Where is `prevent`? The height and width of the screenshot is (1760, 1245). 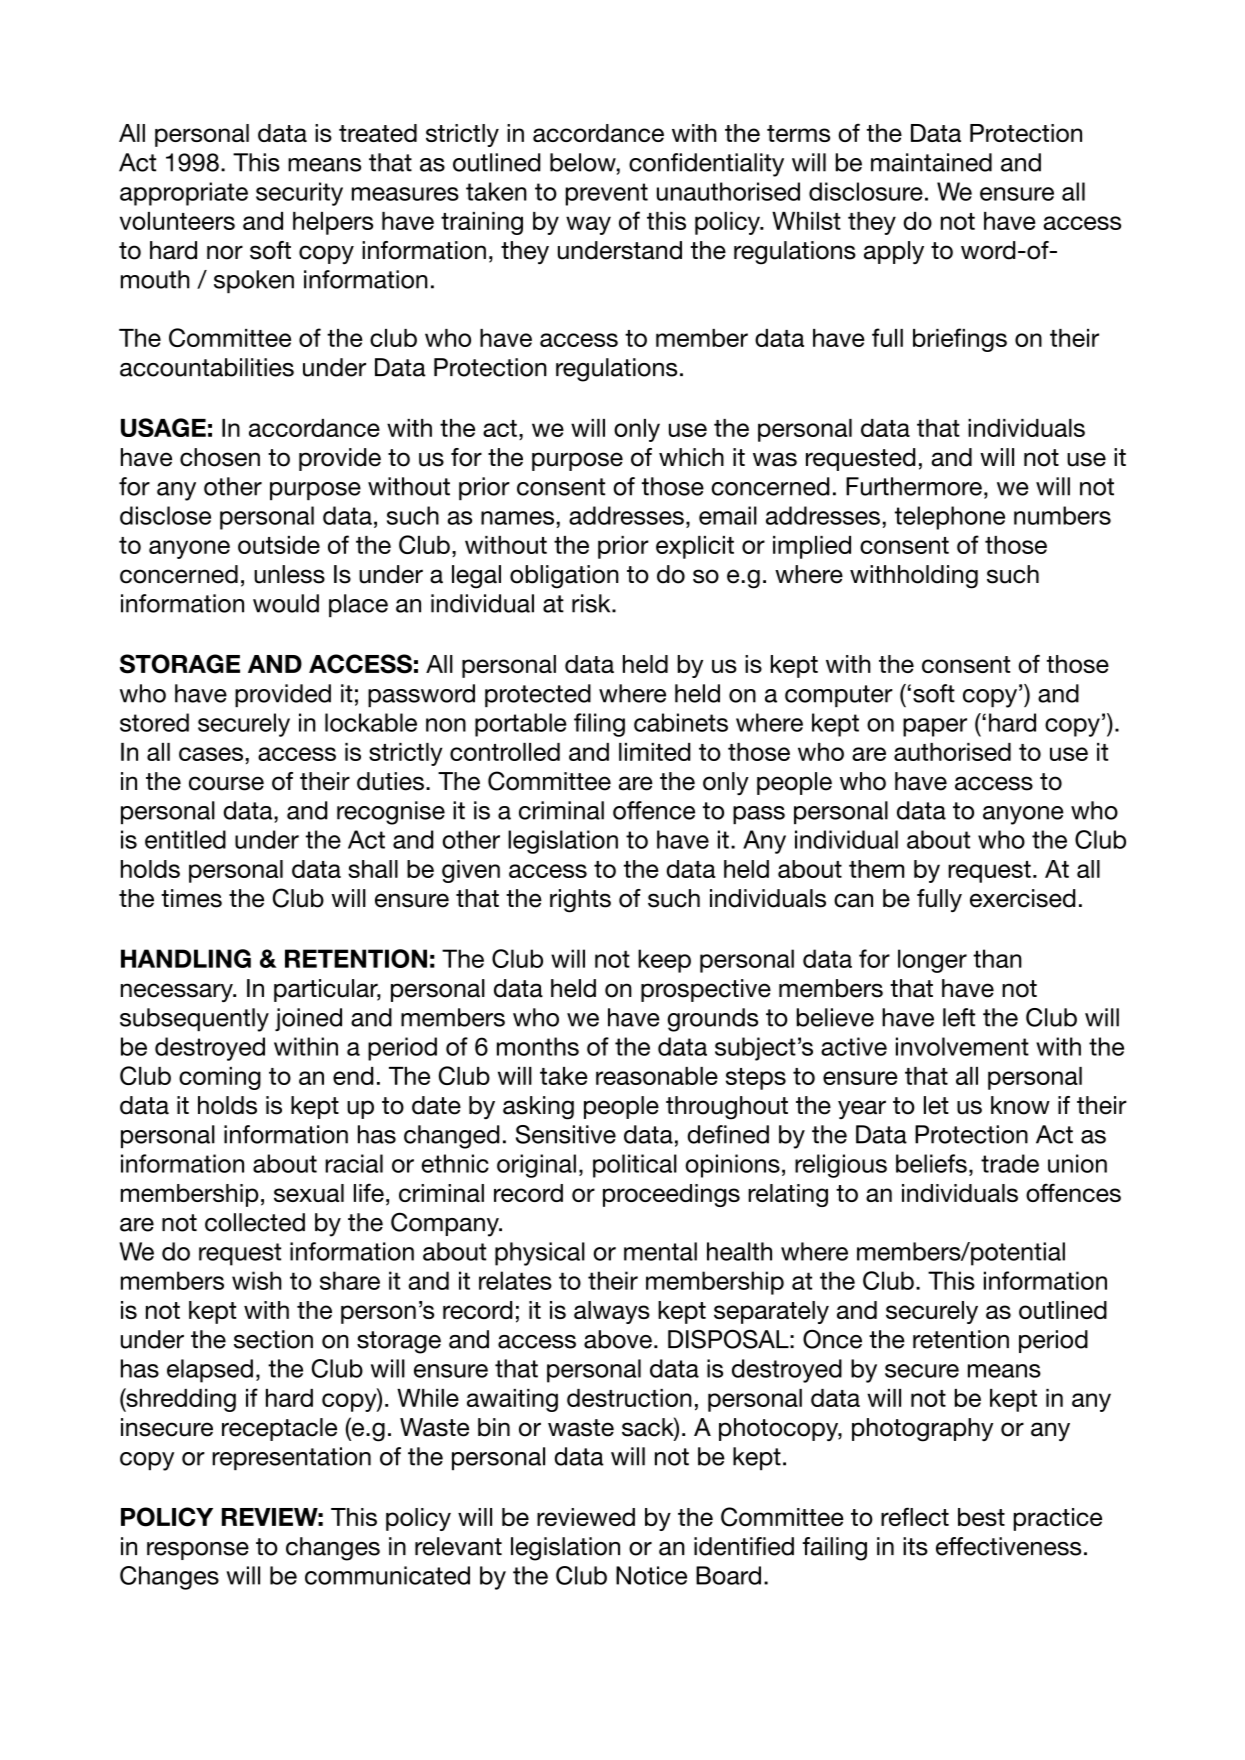 prevent is located at coordinates (606, 194).
